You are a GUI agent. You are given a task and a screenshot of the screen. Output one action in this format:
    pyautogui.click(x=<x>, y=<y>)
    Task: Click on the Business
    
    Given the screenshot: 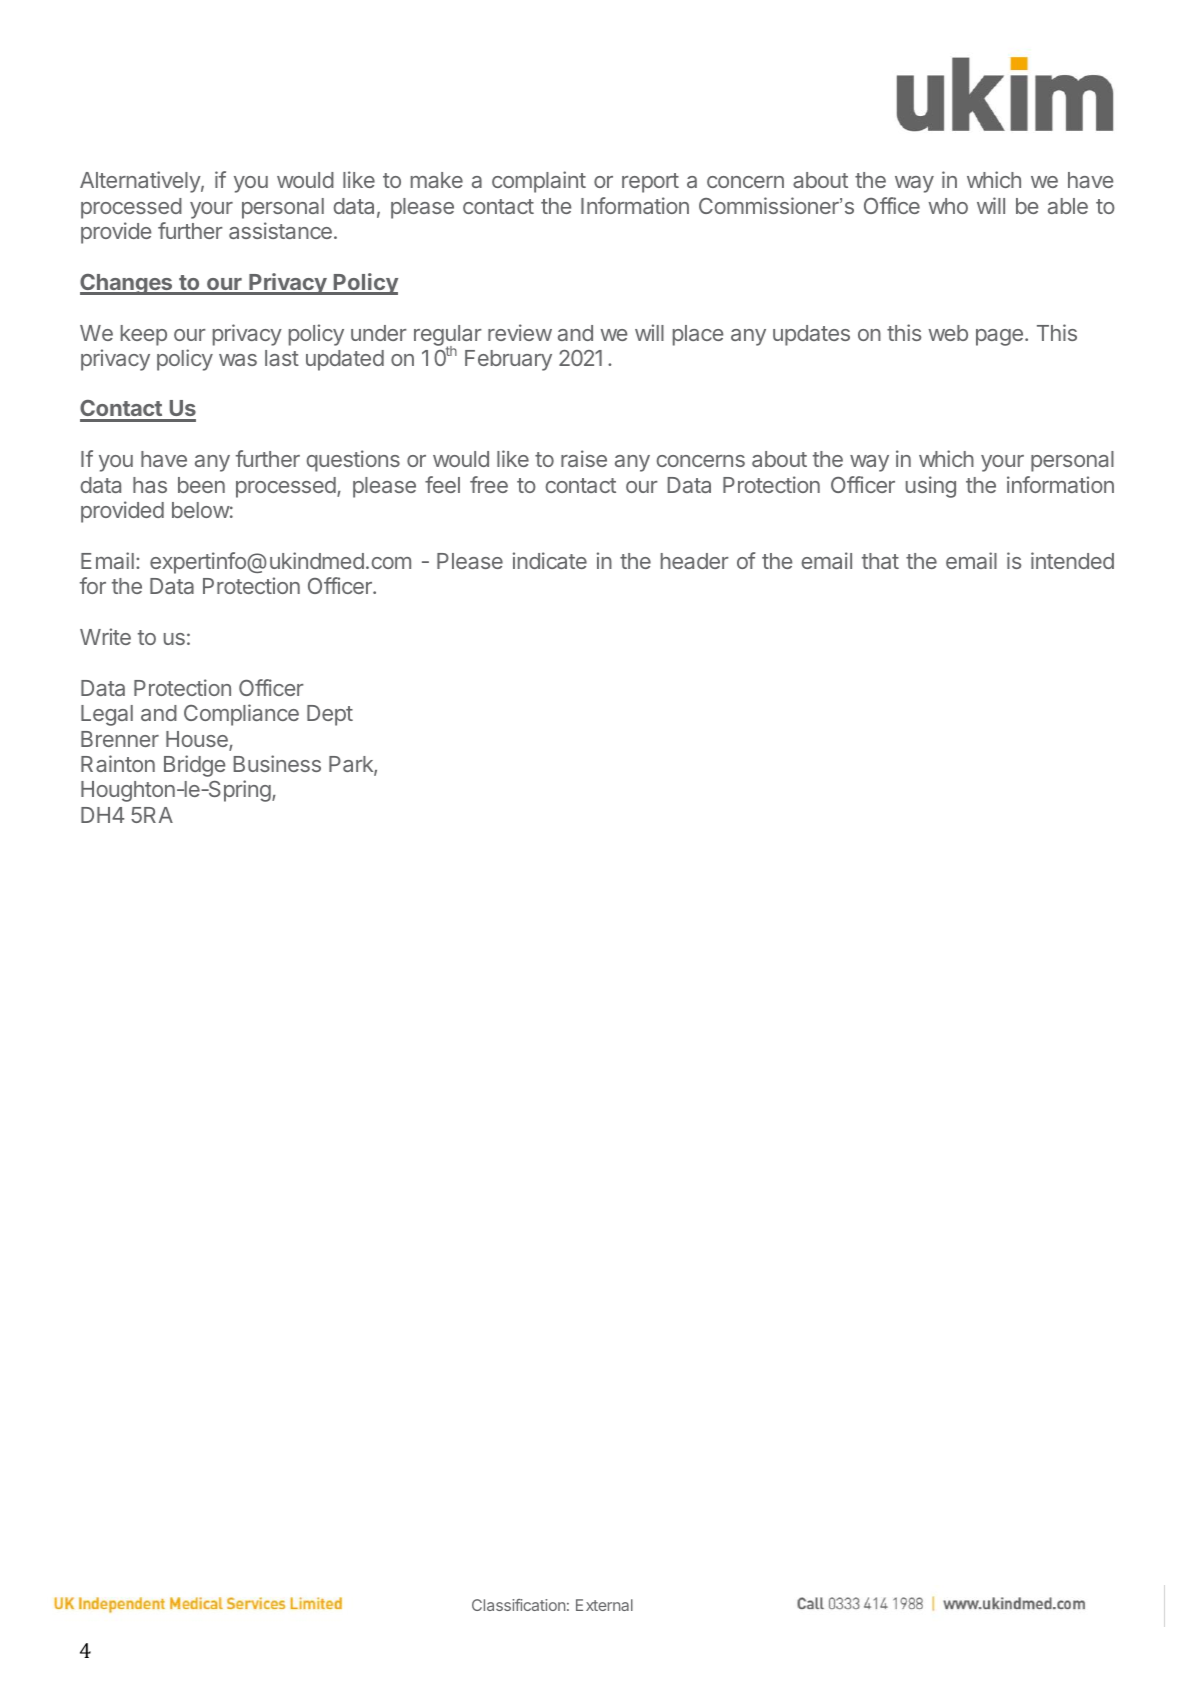 What is the action you would take?
    pyautogui.click(x=277, y=763)
